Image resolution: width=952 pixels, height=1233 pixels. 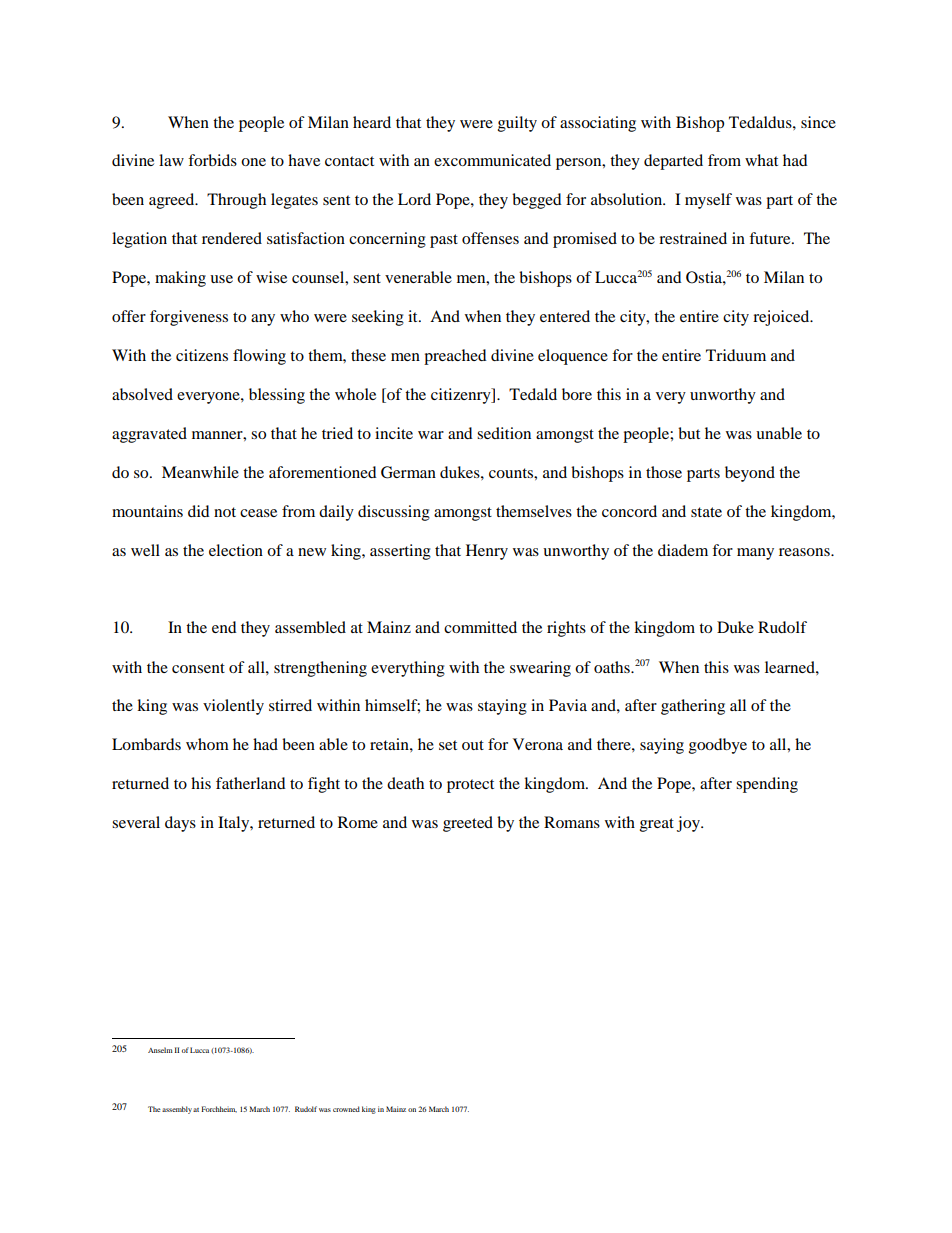 I want to click on what, so click(x=761, y=160).
